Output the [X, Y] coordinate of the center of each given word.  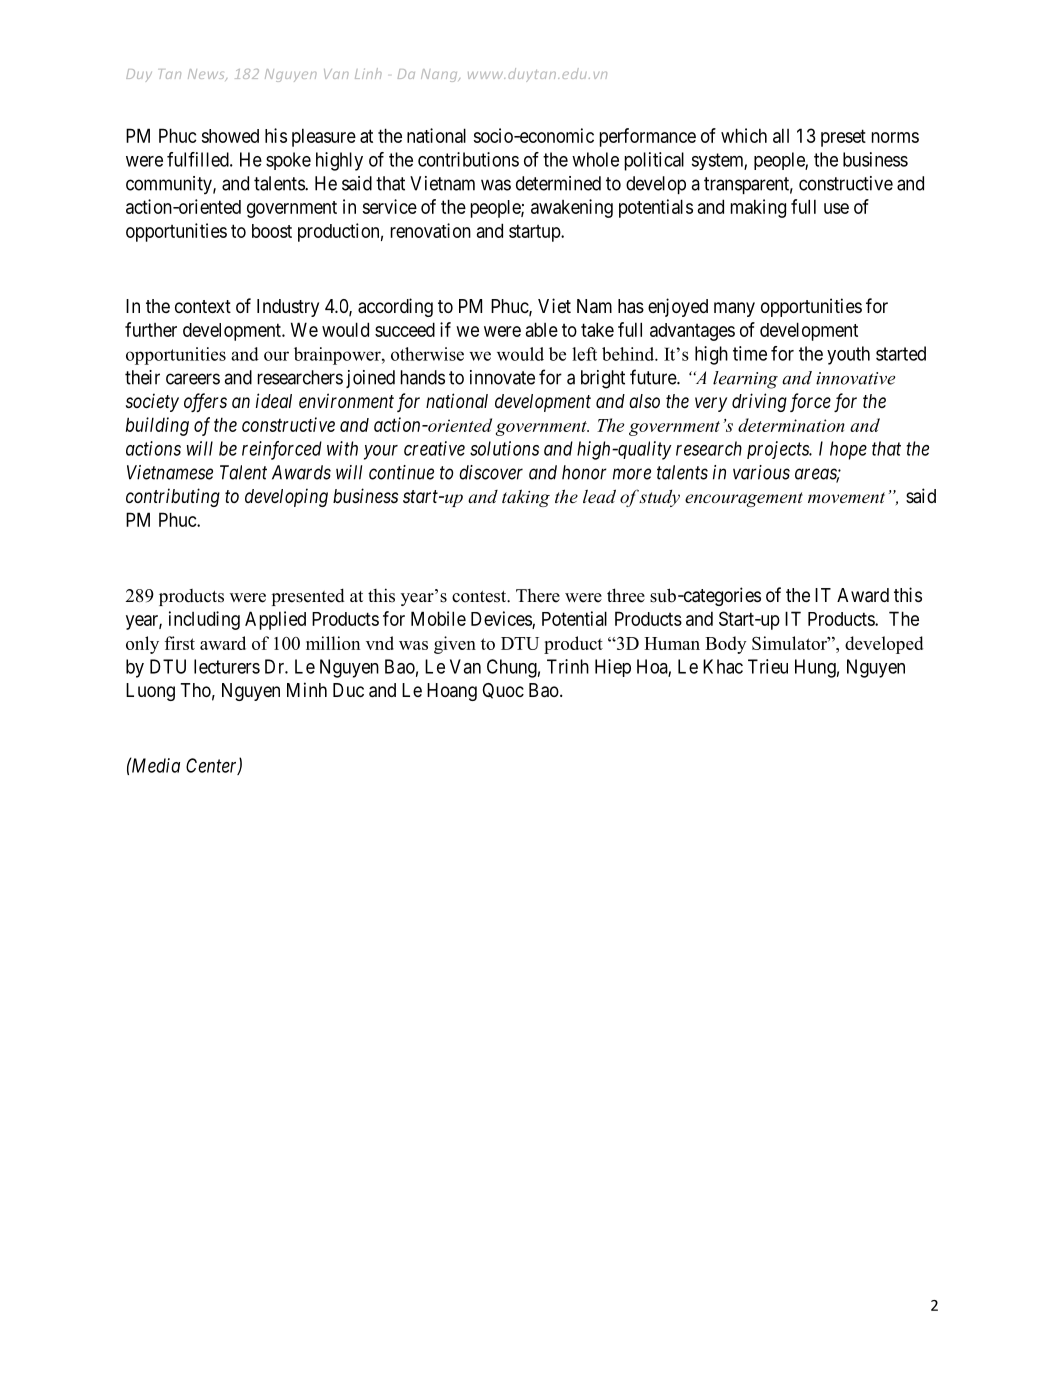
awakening [572, 208]
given [455, 645]
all [781, 135]
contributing [173, 497]
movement [846, 497]
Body [726, 645]
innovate [502, 377]
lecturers [227, 666]
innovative [855, 378]
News [207, 75]
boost [272, 231]
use [836, 208]
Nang [440, 75]
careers [193, 379]
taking [526, 498]
